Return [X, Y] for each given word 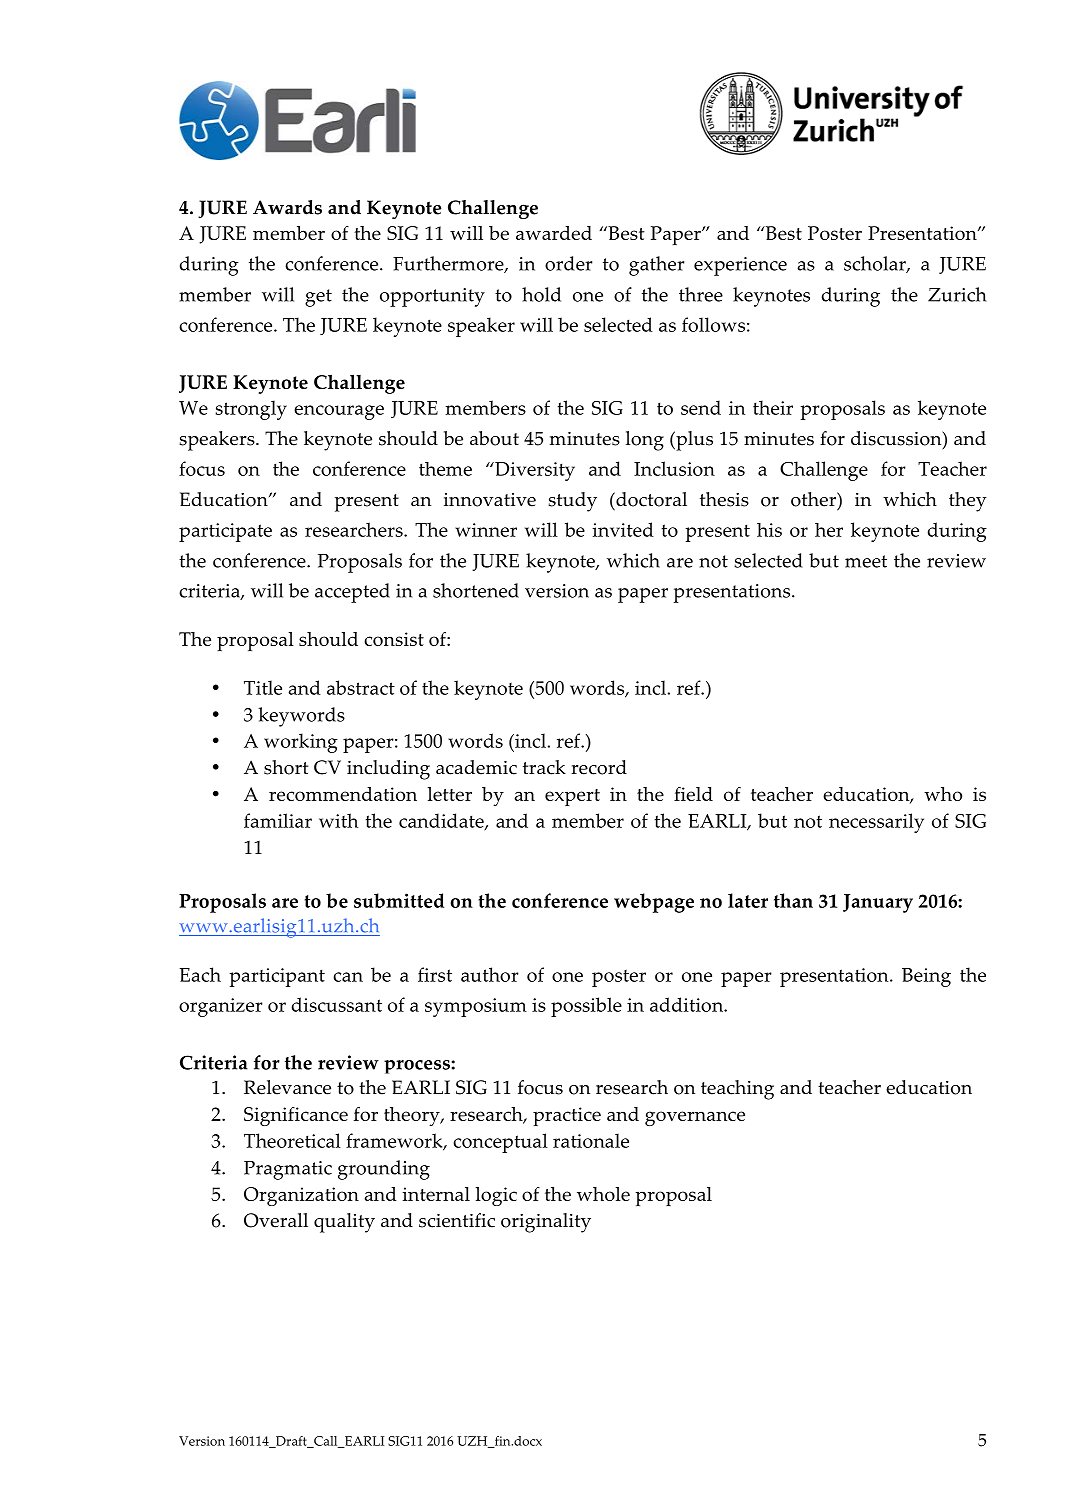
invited [623, 529]
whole [603, 1194]
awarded [554, 233]
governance [695, 1118]
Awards [287, 207]
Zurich [957, 294]
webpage [654, 903]
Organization [301, 1196]
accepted [352, 593]
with [338, 820]
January [878, 903]
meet [866, 561]
